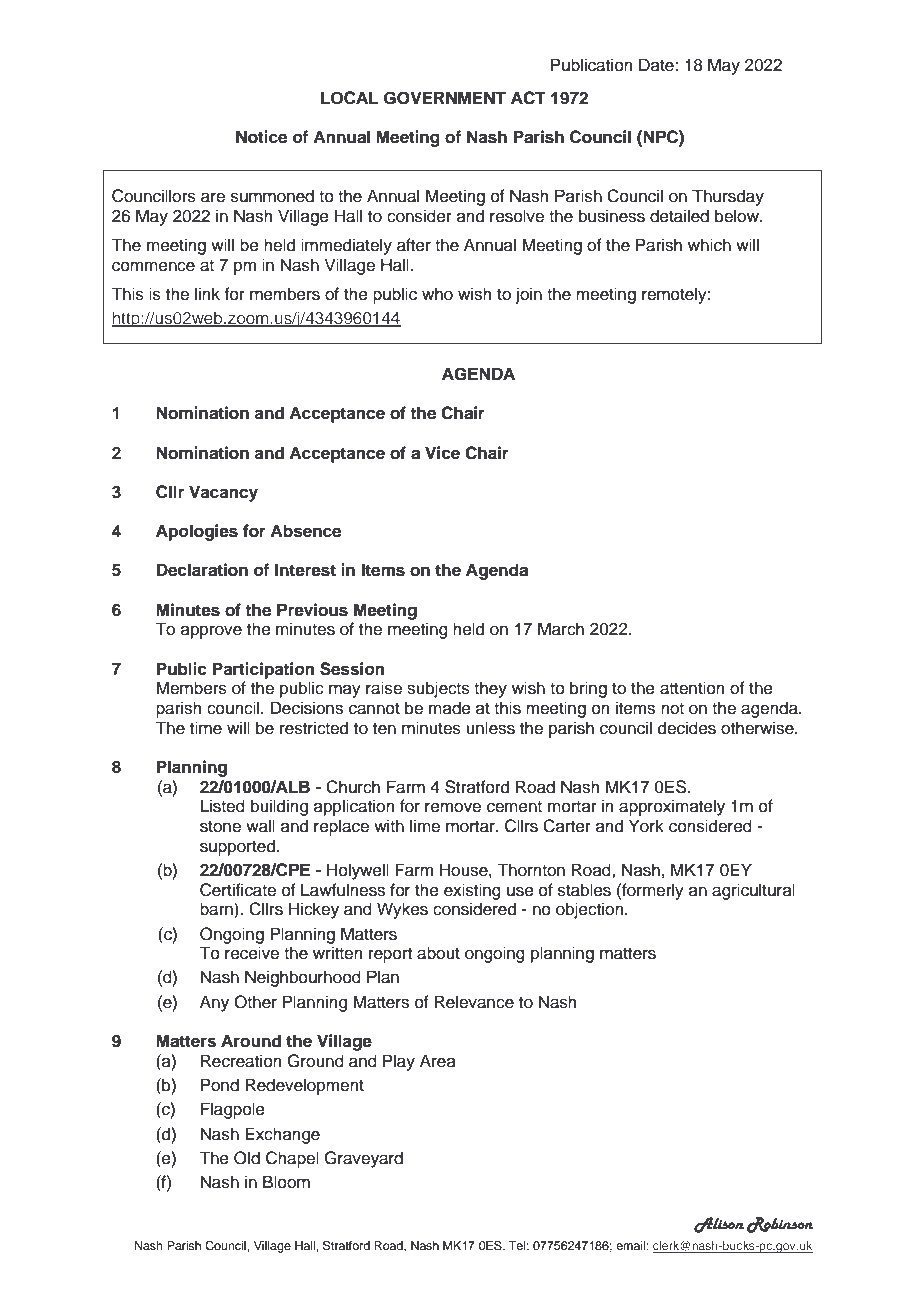  What do you see at coordinates (453, 807) in the image?
I see `remove` at bounding box center [453, 807].
